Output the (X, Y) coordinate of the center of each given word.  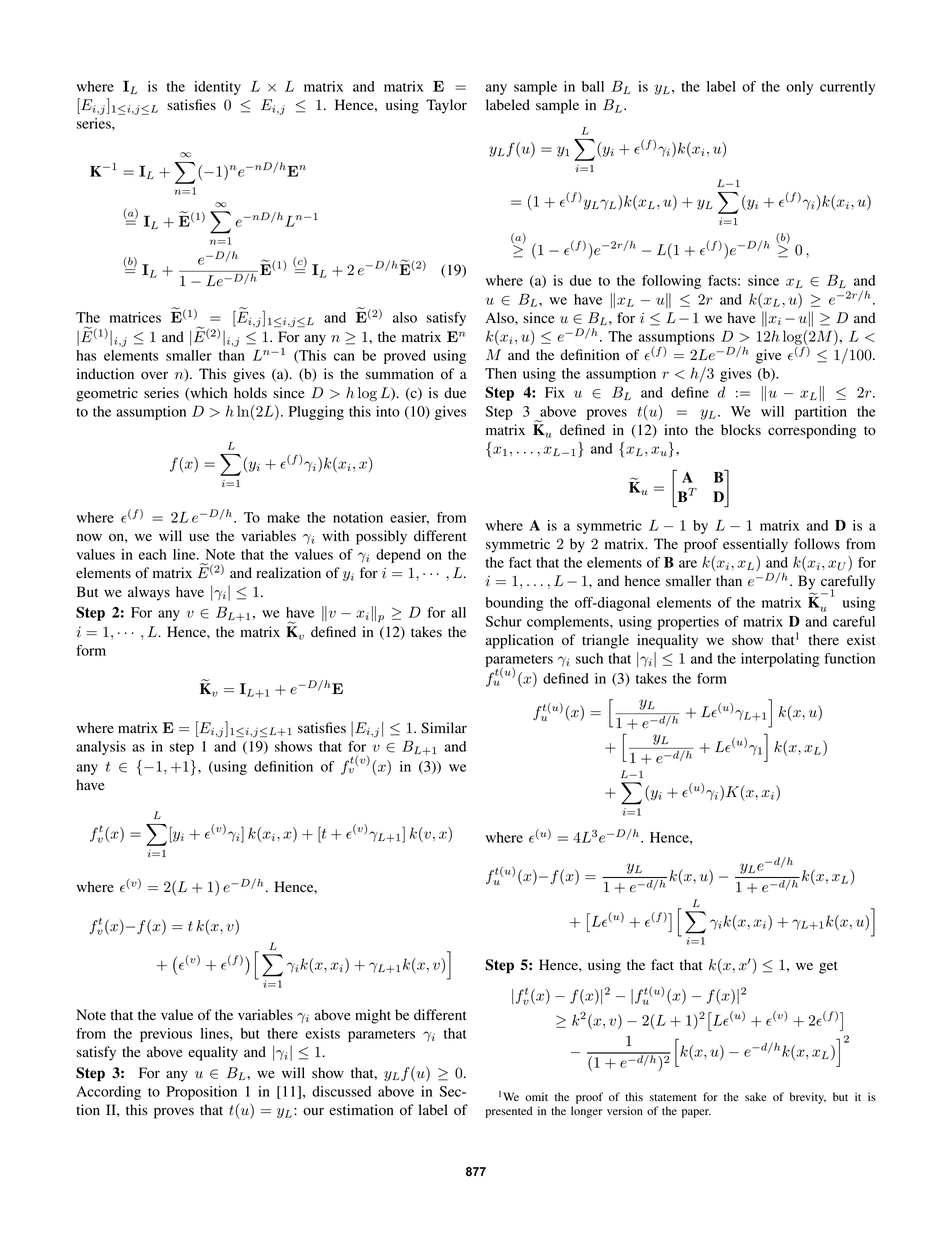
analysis (101, 748)
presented (509, 1112)
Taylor (446, 106)
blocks (741, 430)
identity (217, 88)
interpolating (780, 660)
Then (501, 373)
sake (756, 1096)
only (799, 88)
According (108, 1093)
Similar (444, 728)
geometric (107, 394)
